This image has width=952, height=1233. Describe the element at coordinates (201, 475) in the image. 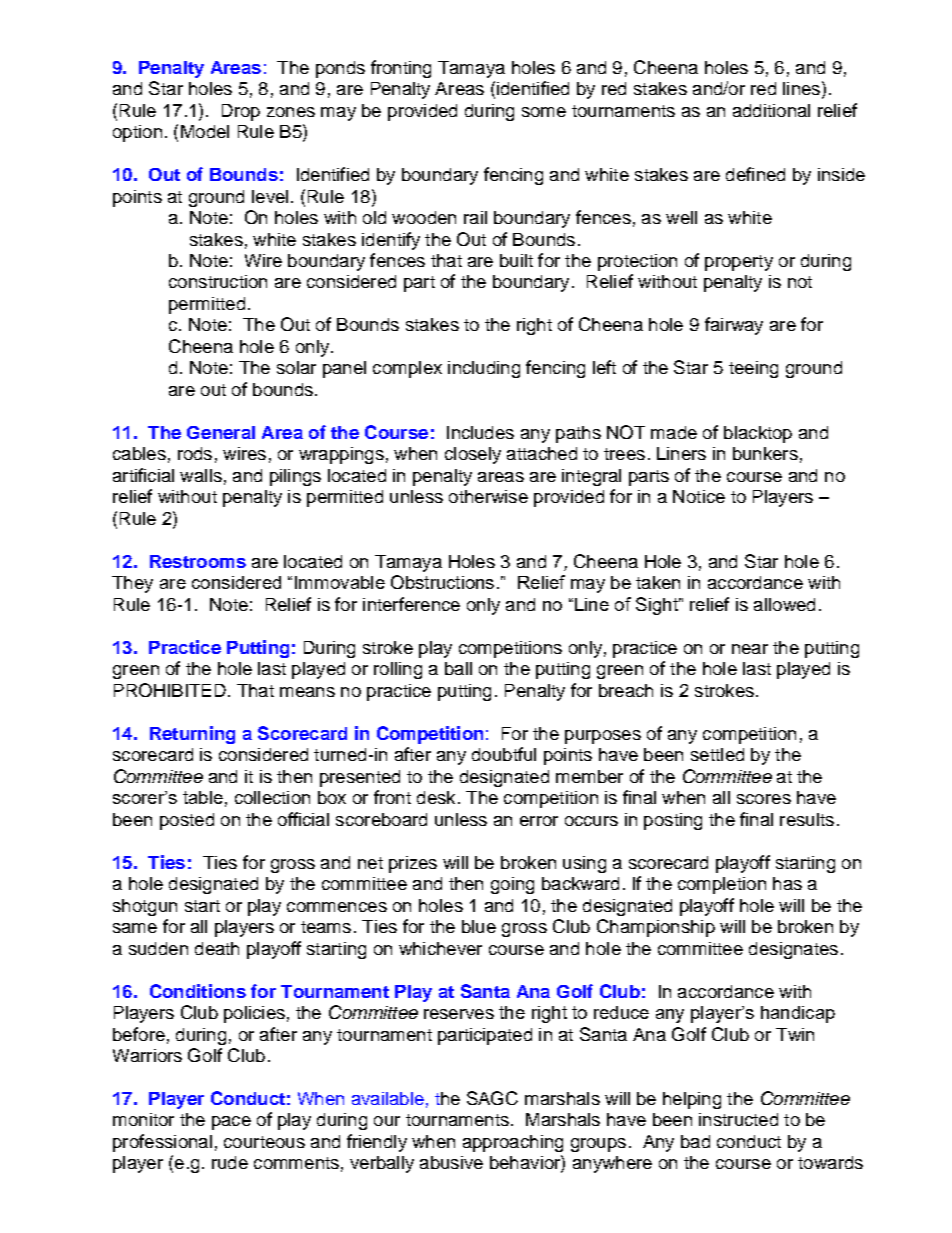

I see `walls` at that location.
